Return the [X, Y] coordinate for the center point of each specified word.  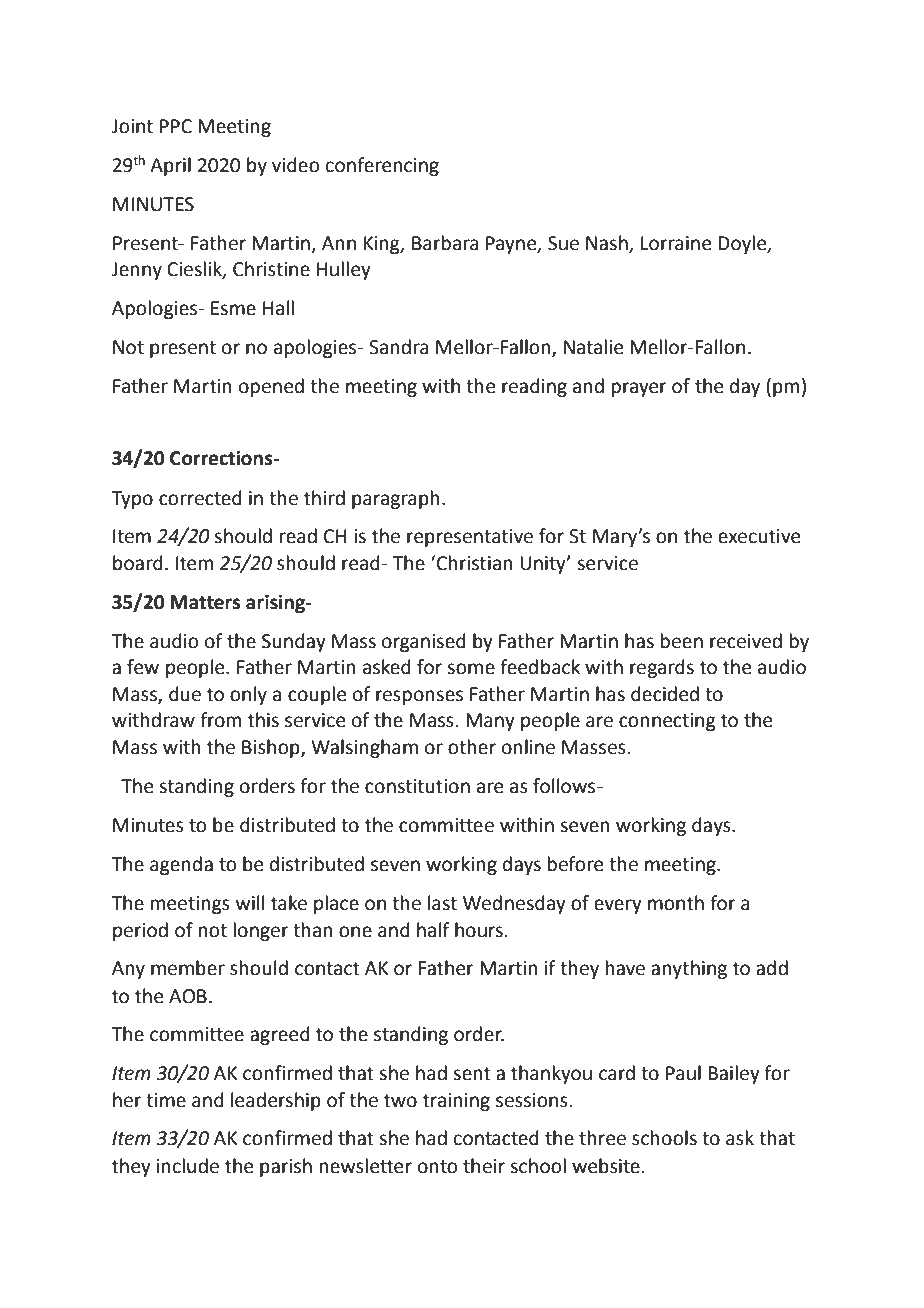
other [472, 747]
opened [271, 387]
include [188, 1166]
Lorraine [676, 243]
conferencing [382, 166]
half [433, 930]
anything [689, 969]
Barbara [445, 243]
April [170, 166]
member [188, 968]
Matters [205, 602]
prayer [639, 389]
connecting [667, 722]
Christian [474, 563]
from [220, 720]
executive [759, 536]
